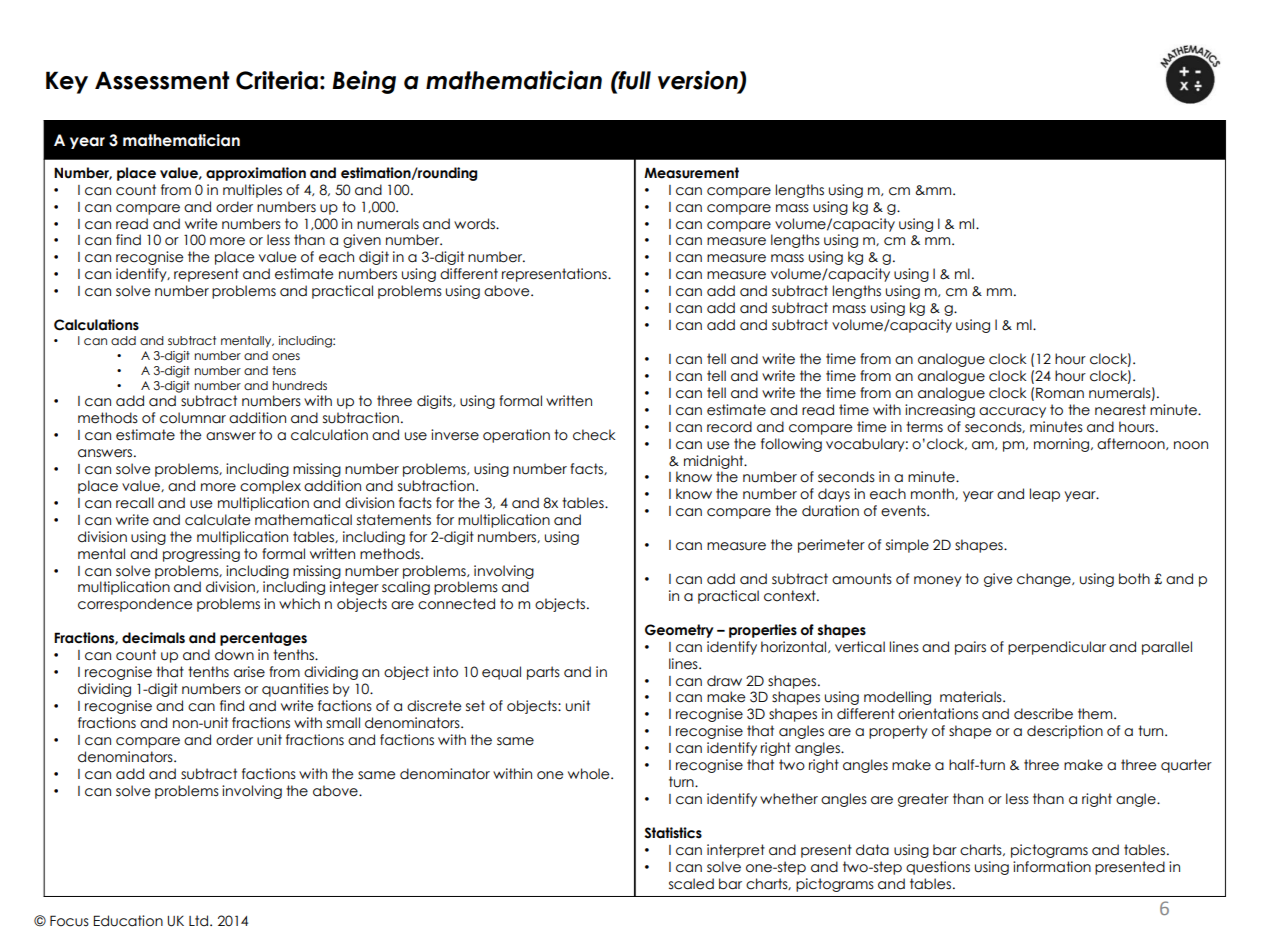 Image resolution: width=1270 pixels, height=952 pixels. Describe the element at coordinates (729, 427) in the page. I see `record` at that location.
